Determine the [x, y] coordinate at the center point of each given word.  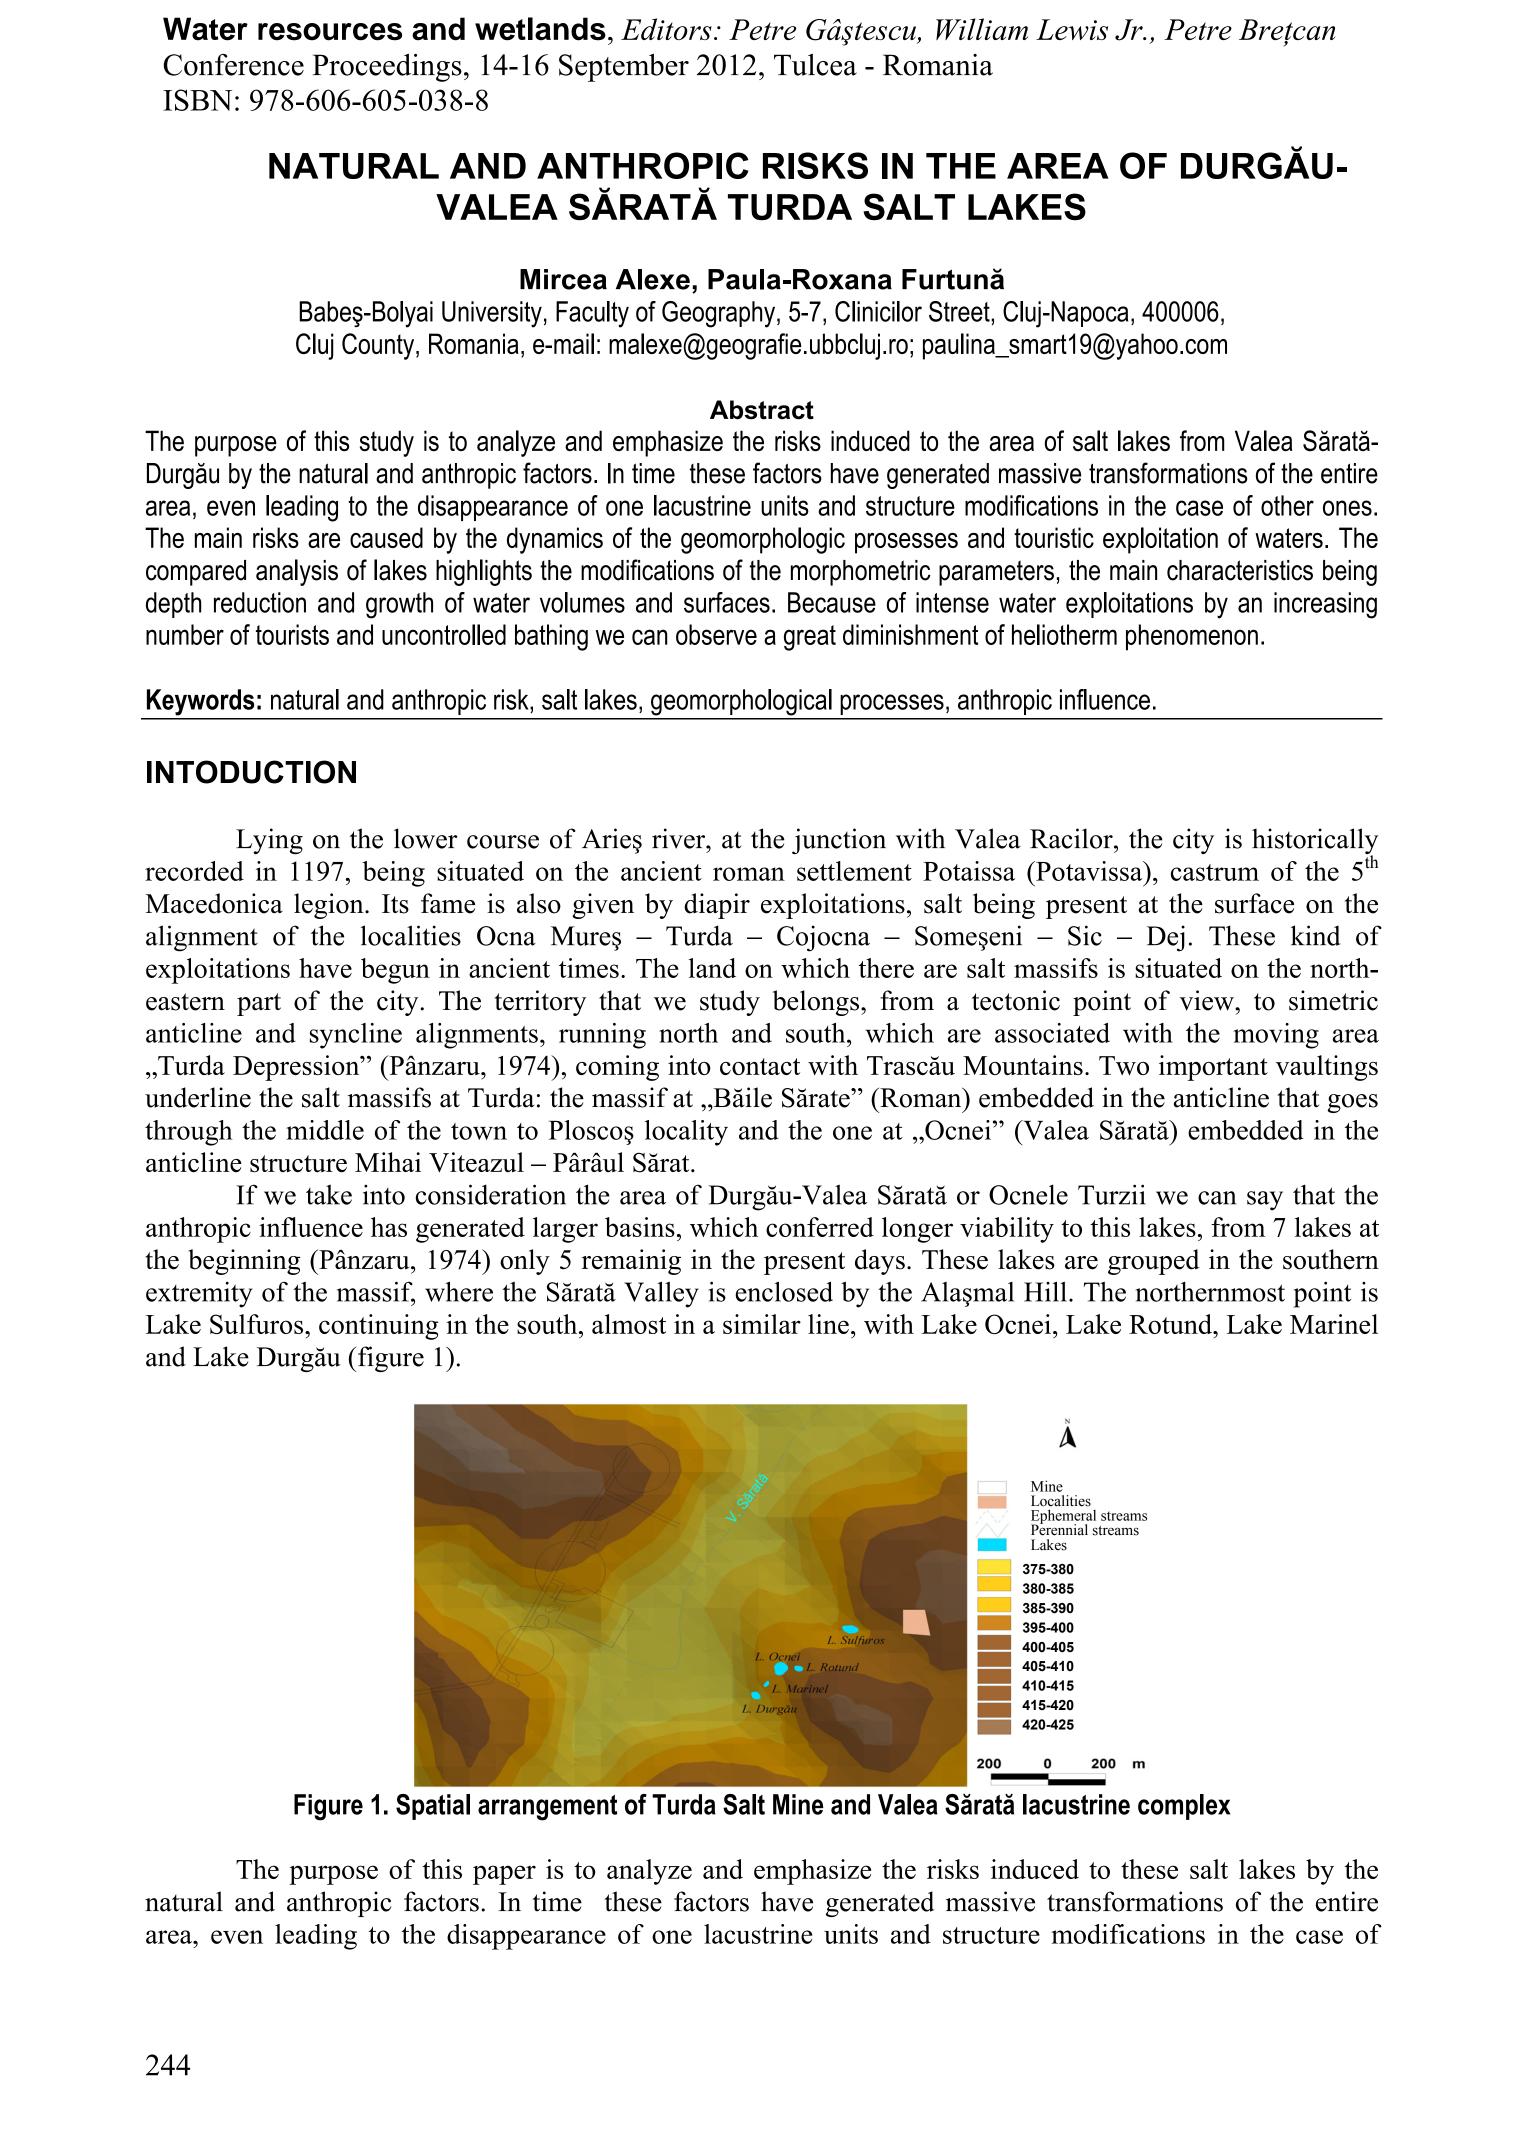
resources [330, 32]
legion [330, 906]
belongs [817, 1003]
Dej [1166, 938]
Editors [666, 29]
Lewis [1072, 29]
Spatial [433, 1807]
